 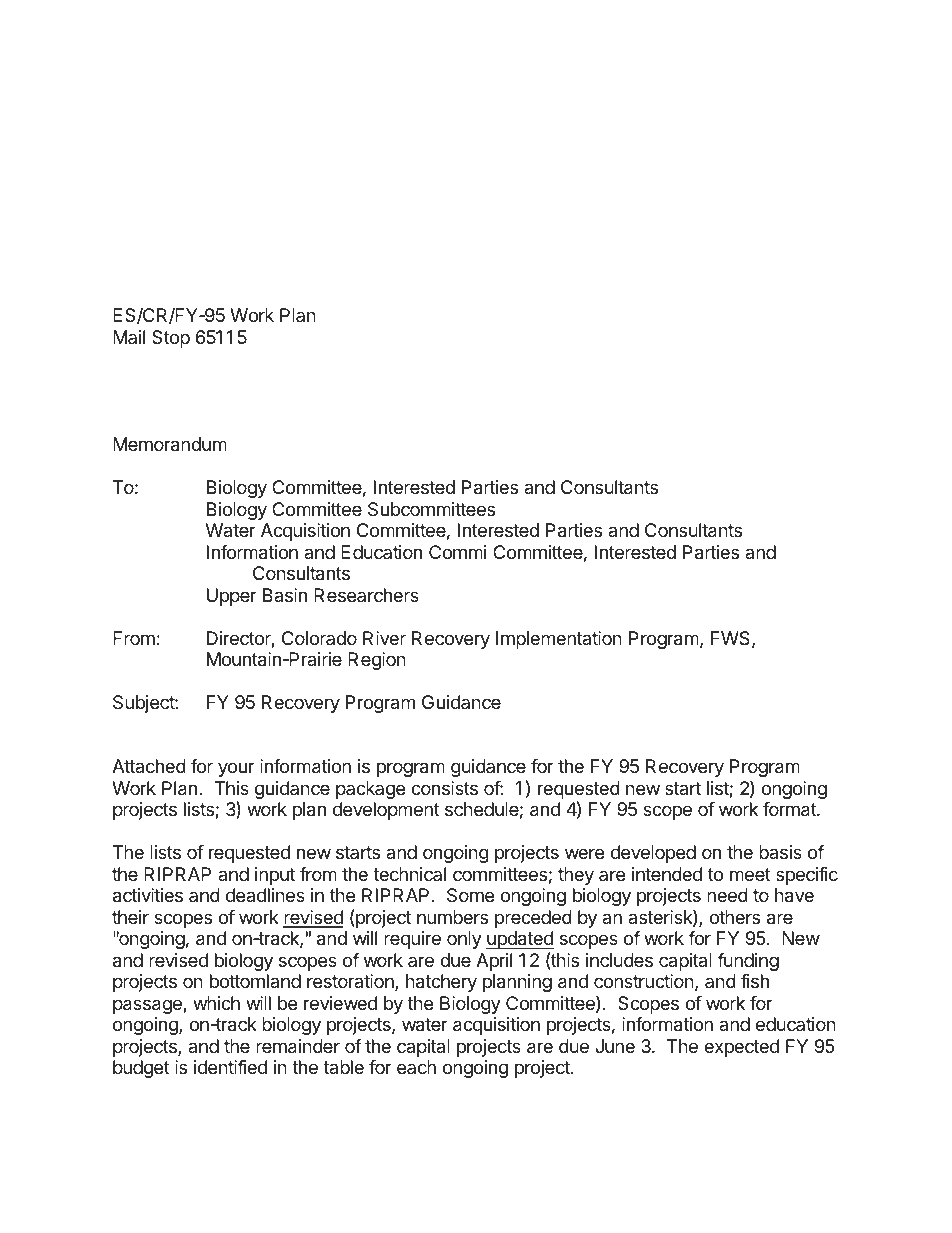 What do you see at coordinates (384, 638) in the screenshot?
I see `River` at bounding box center [384, 638].
